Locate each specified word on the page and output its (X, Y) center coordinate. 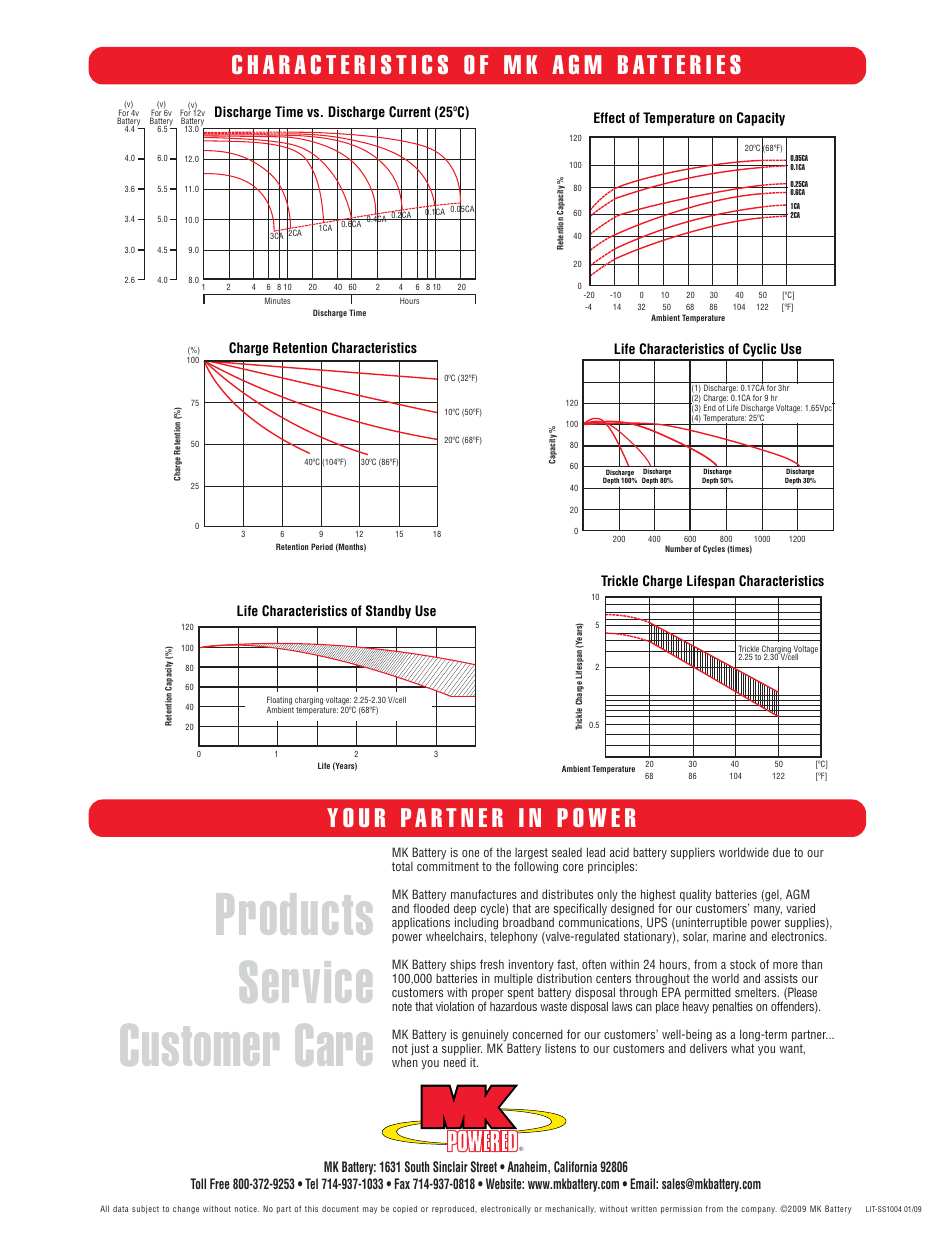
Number (678, 548)
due (781, 852)
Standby (388, 612)
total (402, 866)
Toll (198, 1183)
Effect (609, 117)
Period (322, 546)
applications (422, 925)
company (759, 1210)
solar (695, 937)
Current (410, 112)
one (470, 853)
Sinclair (450, 1166)
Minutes (278, 300)
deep (465, 911)
